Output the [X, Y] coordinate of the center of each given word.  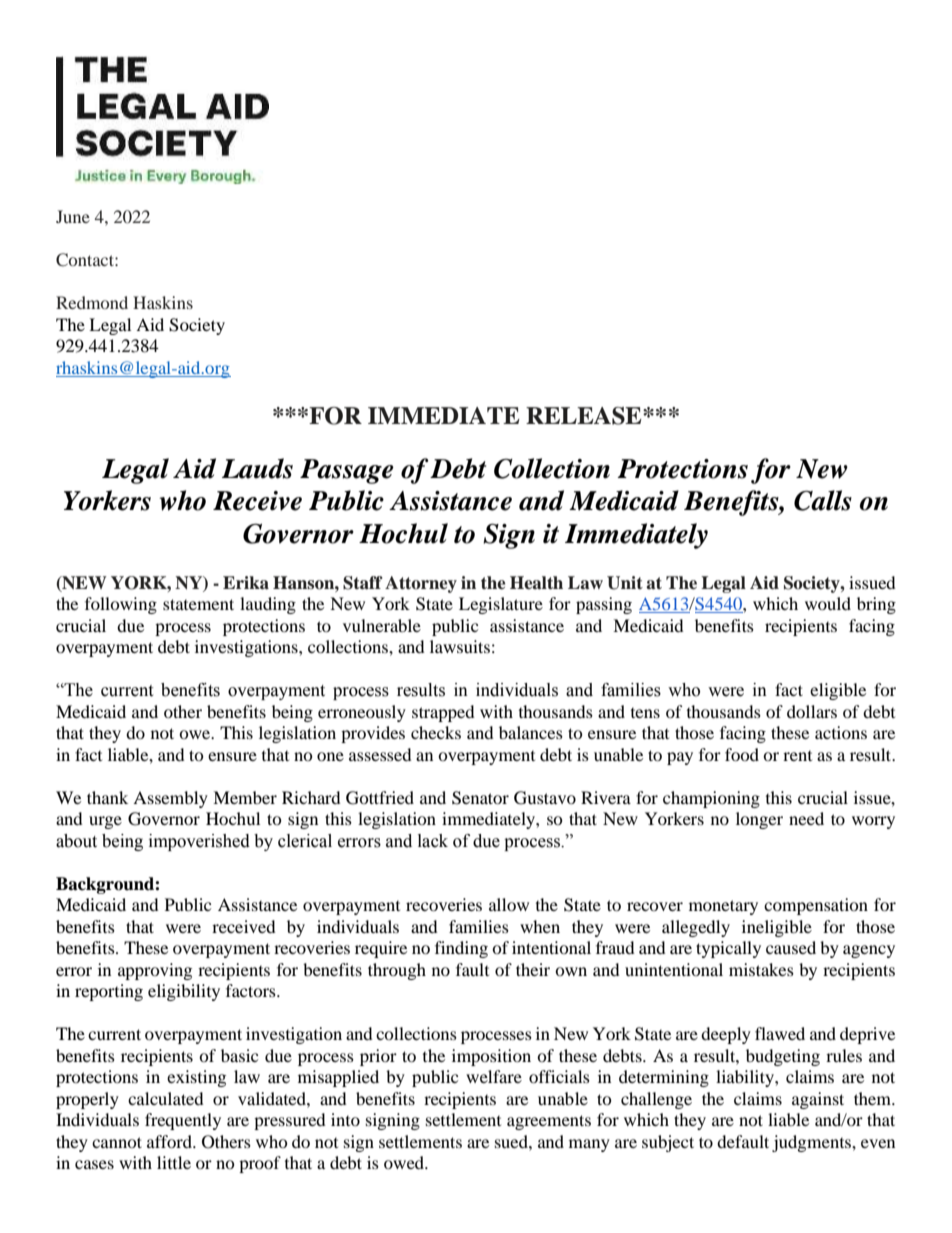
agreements [549, 1122]
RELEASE [585, 416]
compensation [816, 906]
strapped [443, 713]
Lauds [257, 468]
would [828, 603]
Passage [347, 471]
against [818, 1100]
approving [155, 971]
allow [509, 904]
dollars [812, 711]
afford [170, 1141]
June [73, 216]
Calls [823, 500]
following [121, 605]
